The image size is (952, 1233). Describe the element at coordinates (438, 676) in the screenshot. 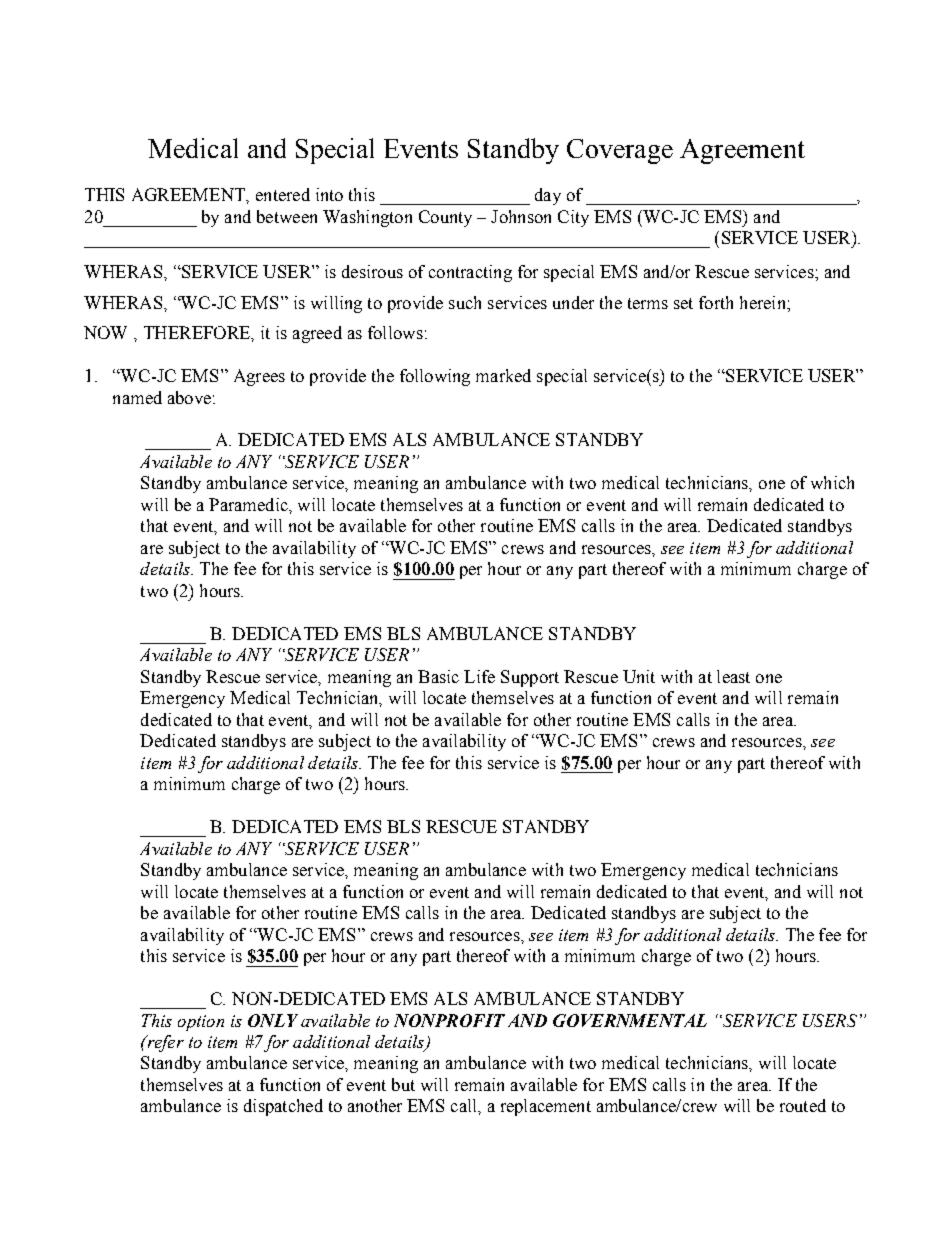

I see `Basic` at that location.
